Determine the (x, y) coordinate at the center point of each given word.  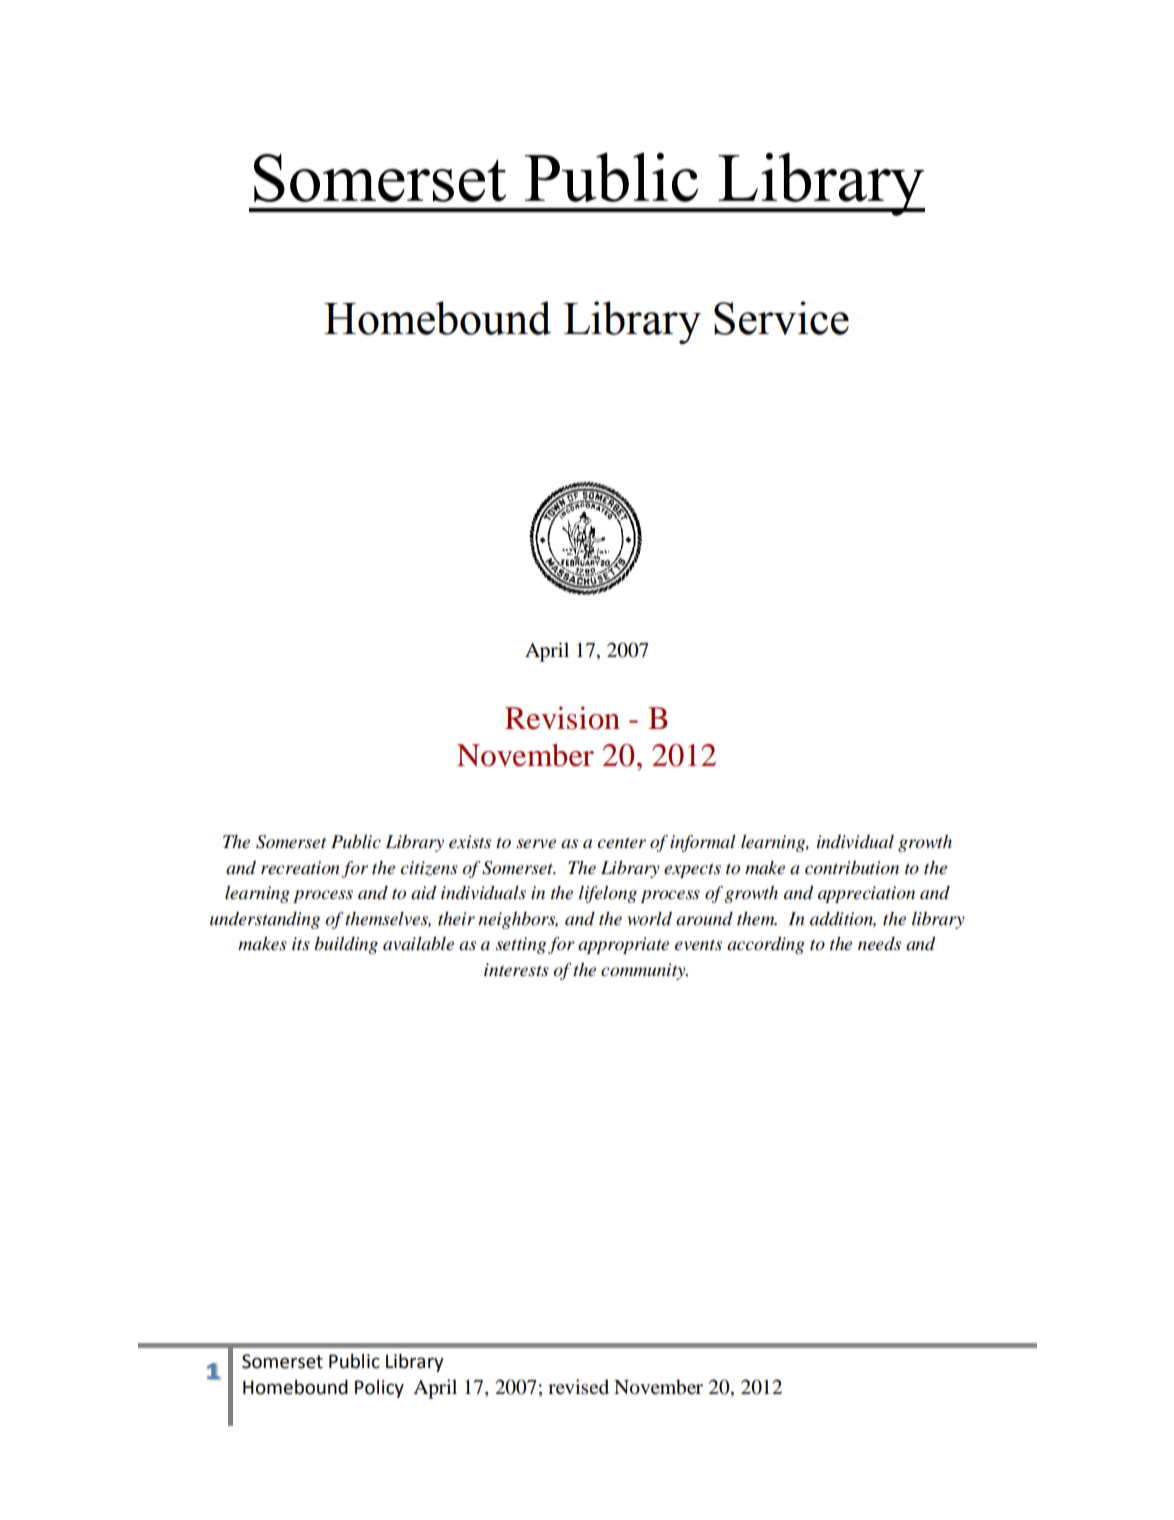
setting (521, 945)
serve (536, 844)
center (622, 843)
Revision (562, 718)
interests (516, 970)
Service (781, 318)
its (301, 944)
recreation (300, 868)
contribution (852, 868)
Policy (379, 1389)
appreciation (866, 894)
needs (879, 944)
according (766, 945)
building (346, 945)
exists (470, 841)
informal (703, 843)
